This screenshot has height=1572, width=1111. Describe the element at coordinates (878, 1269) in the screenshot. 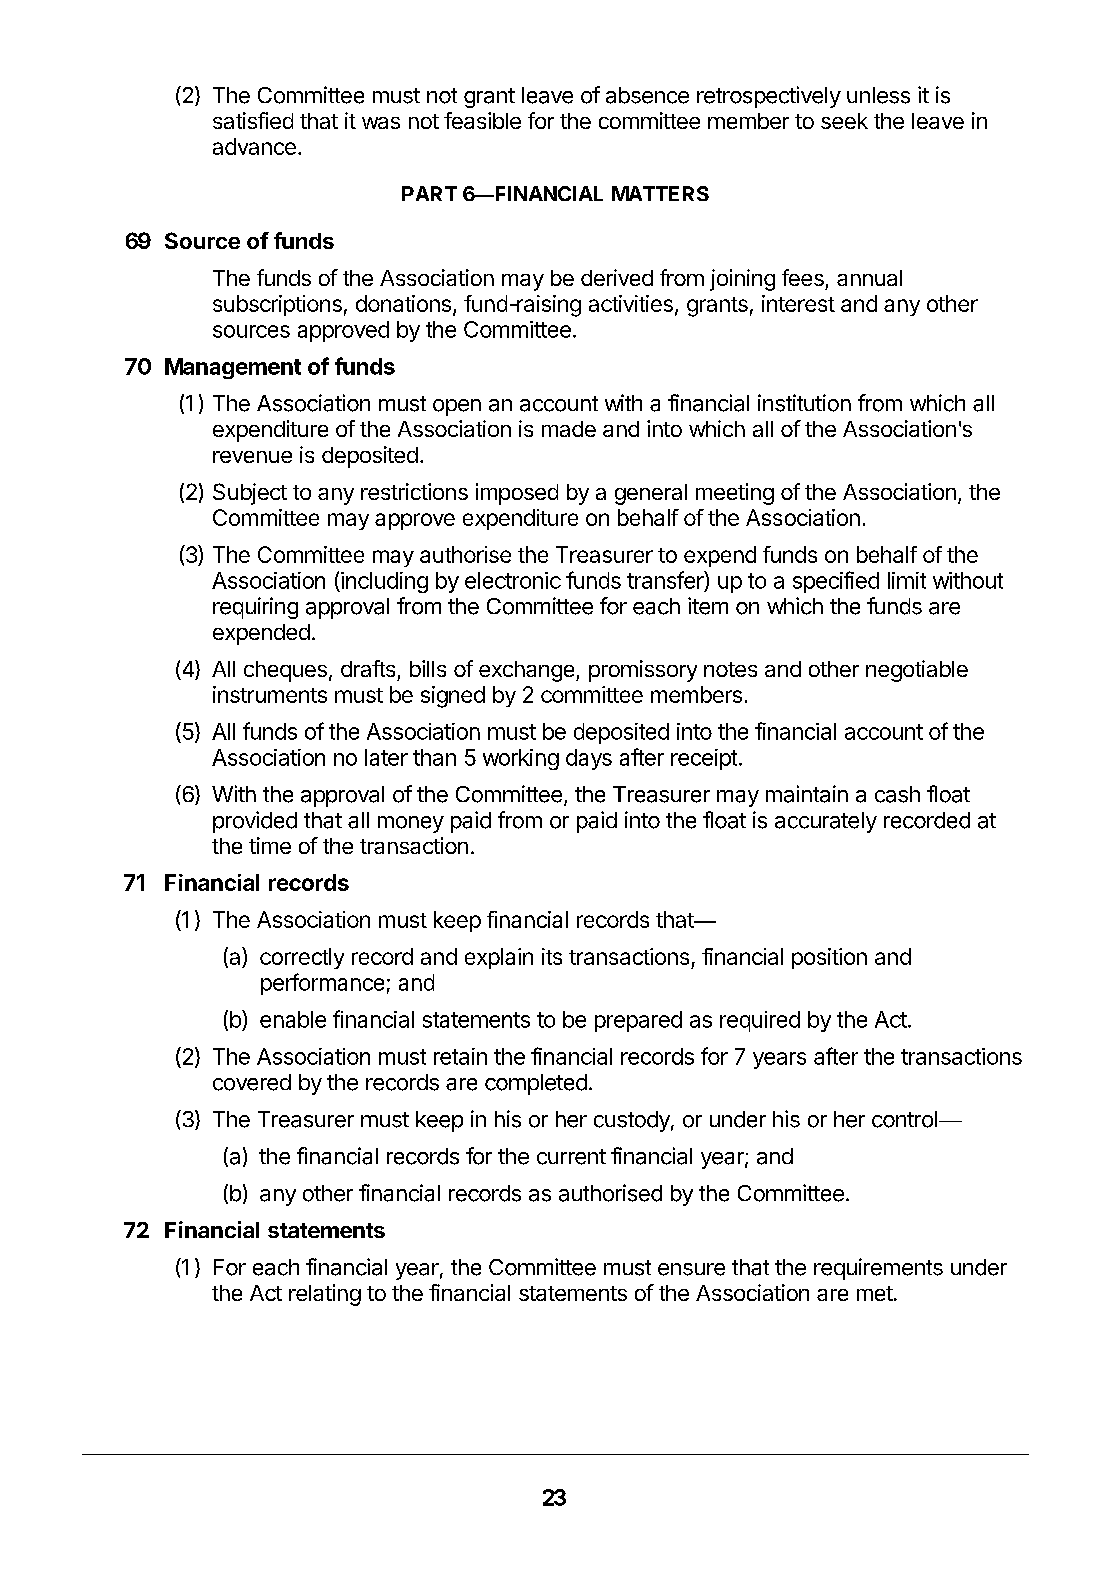

I see `requirements` at that location.
